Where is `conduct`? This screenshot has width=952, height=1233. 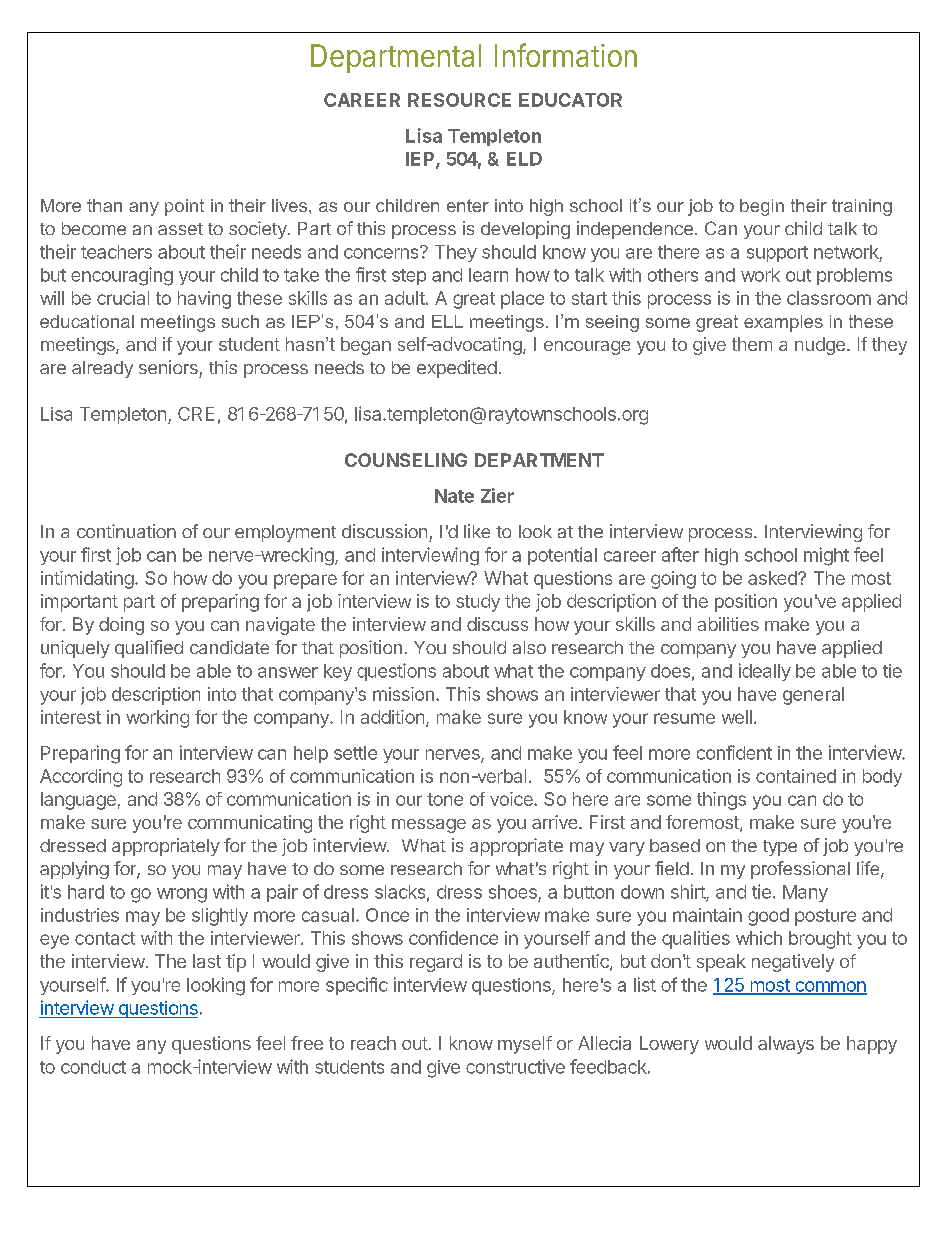
conduct is located at coordinates (93, 1067).
